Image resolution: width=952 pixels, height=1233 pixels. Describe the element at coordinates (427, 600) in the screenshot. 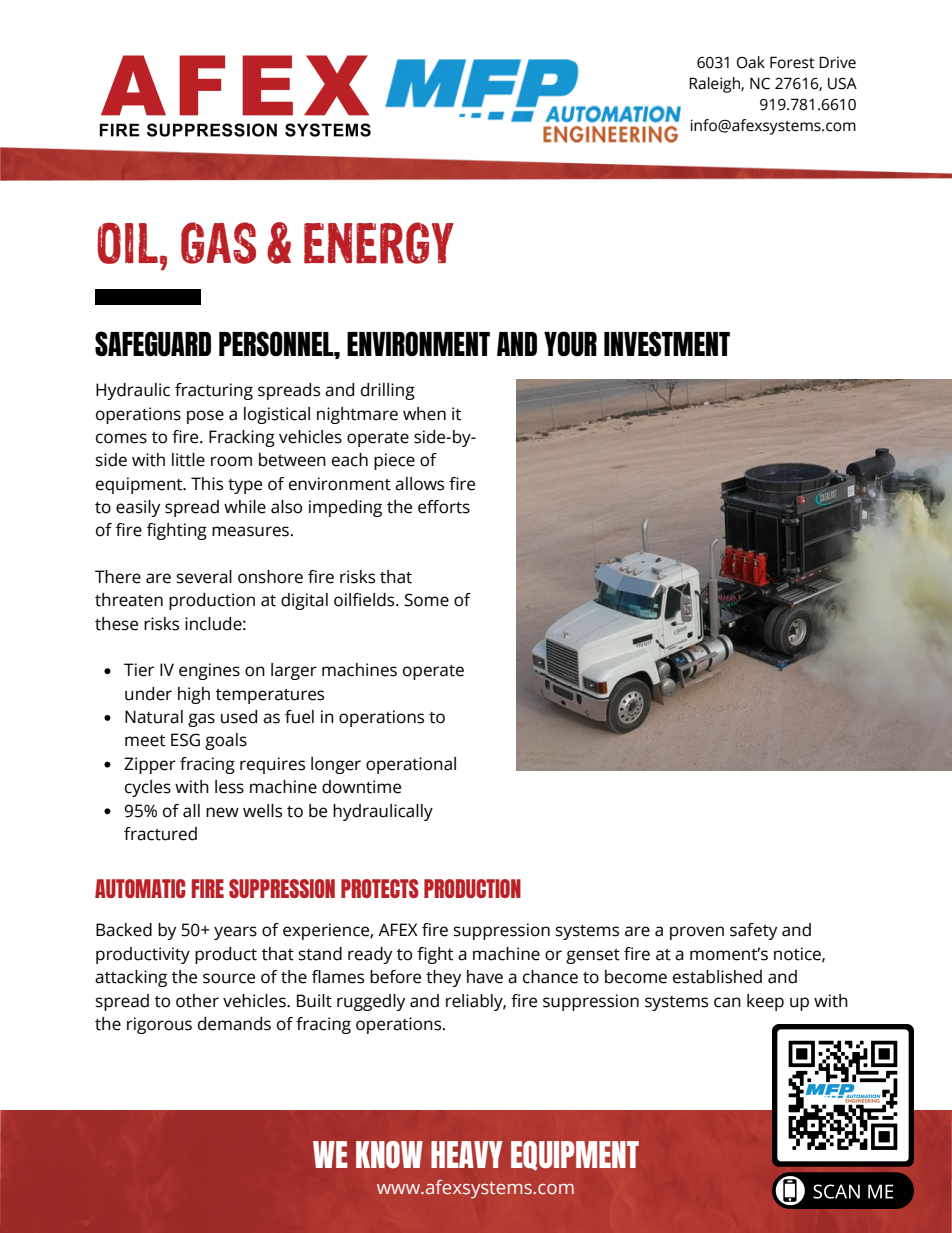

I see `Some` at that location.
